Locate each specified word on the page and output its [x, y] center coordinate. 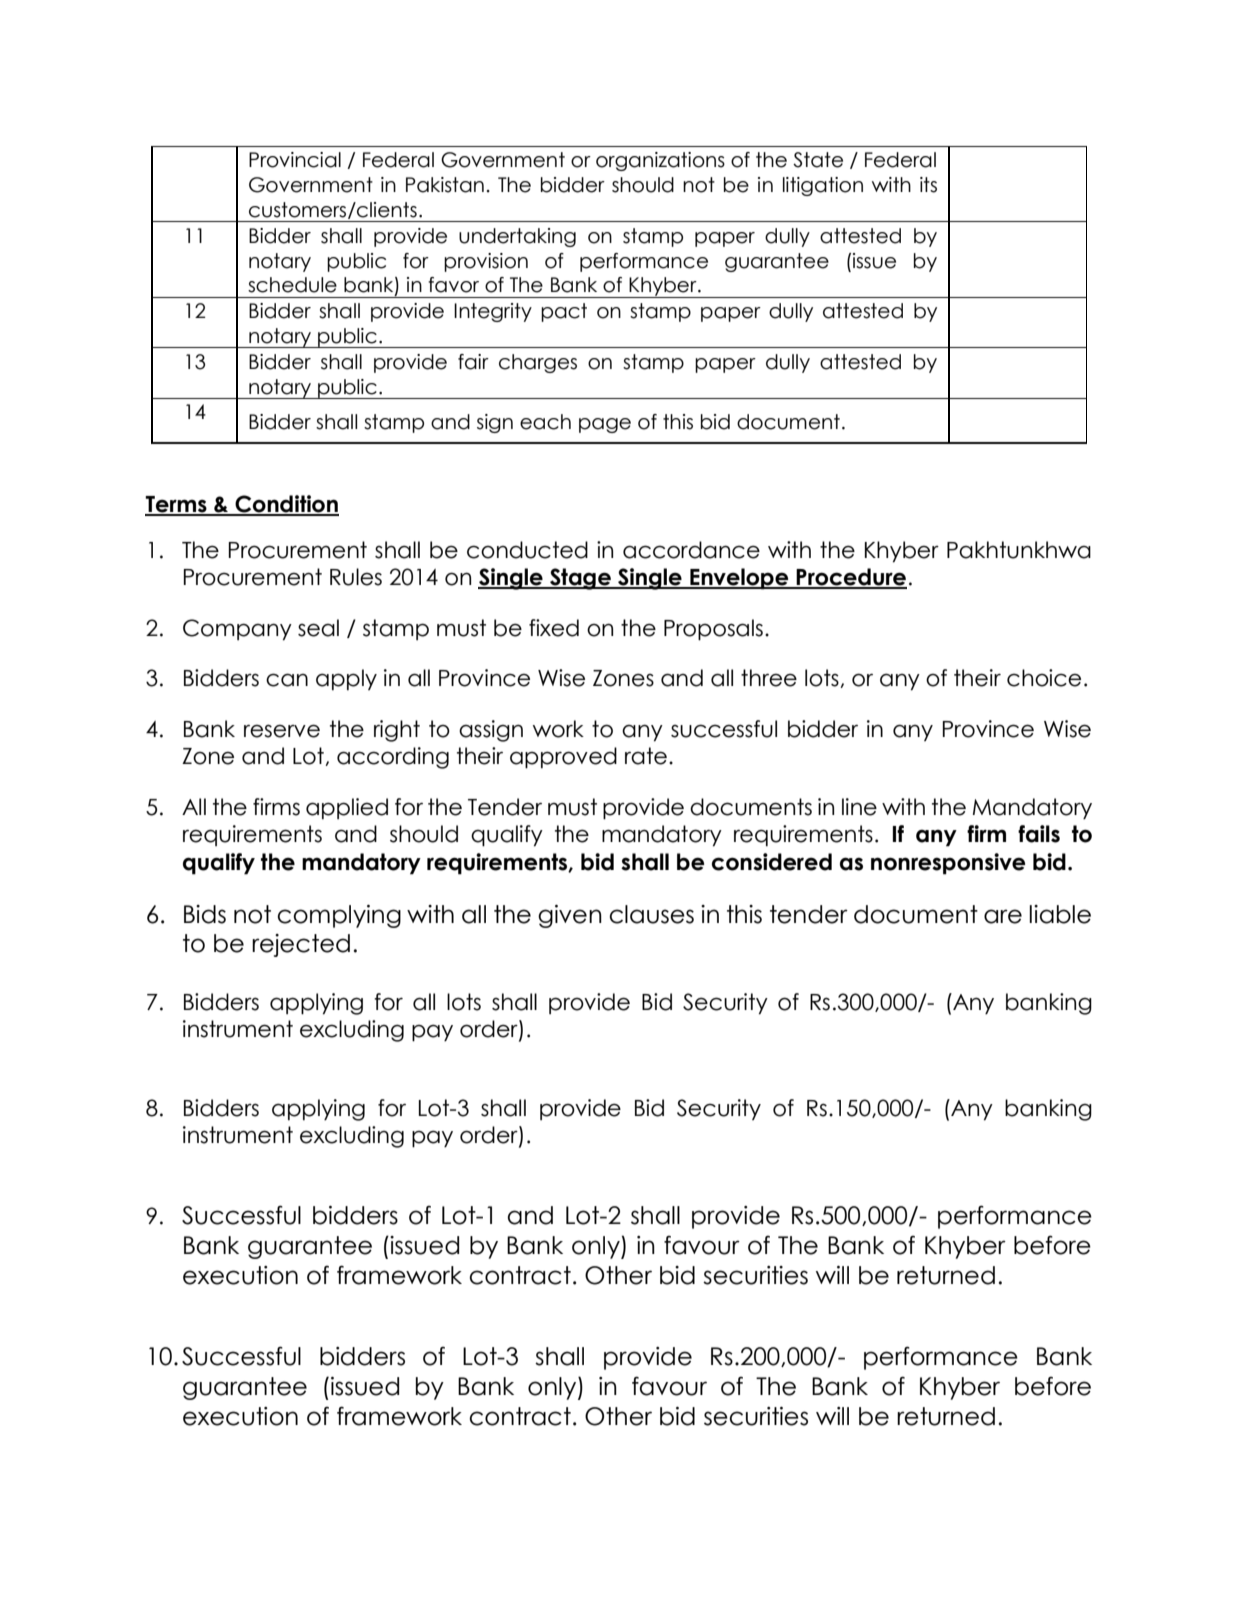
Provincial [295, 160]
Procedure [850, 578]
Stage [580, 579]
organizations [660, 161]
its [928, 185]
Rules [356, 577]
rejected [301, 945]
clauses [652, 914]
